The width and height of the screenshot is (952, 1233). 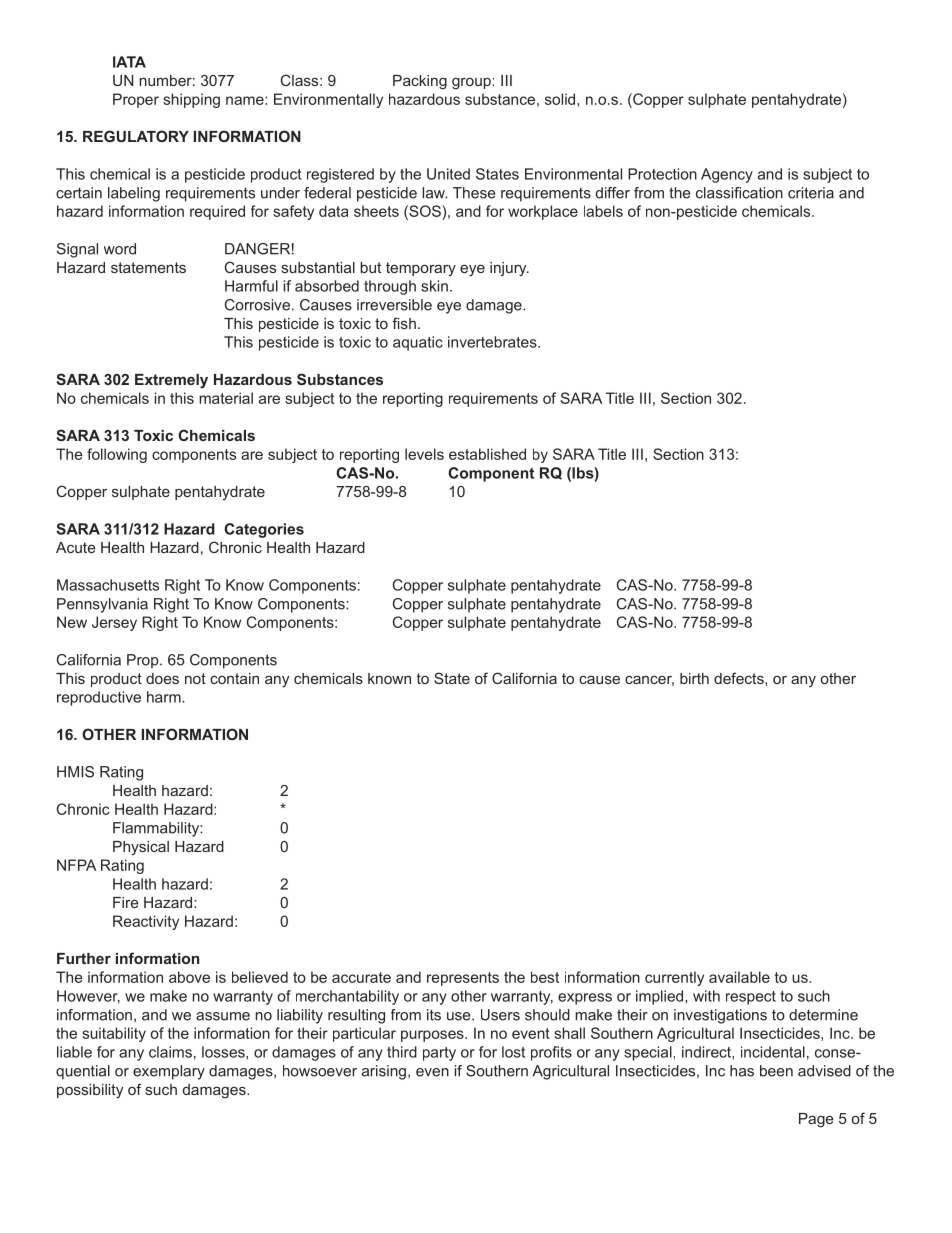 I want to click on Fire, so click(x=126, y=902).
